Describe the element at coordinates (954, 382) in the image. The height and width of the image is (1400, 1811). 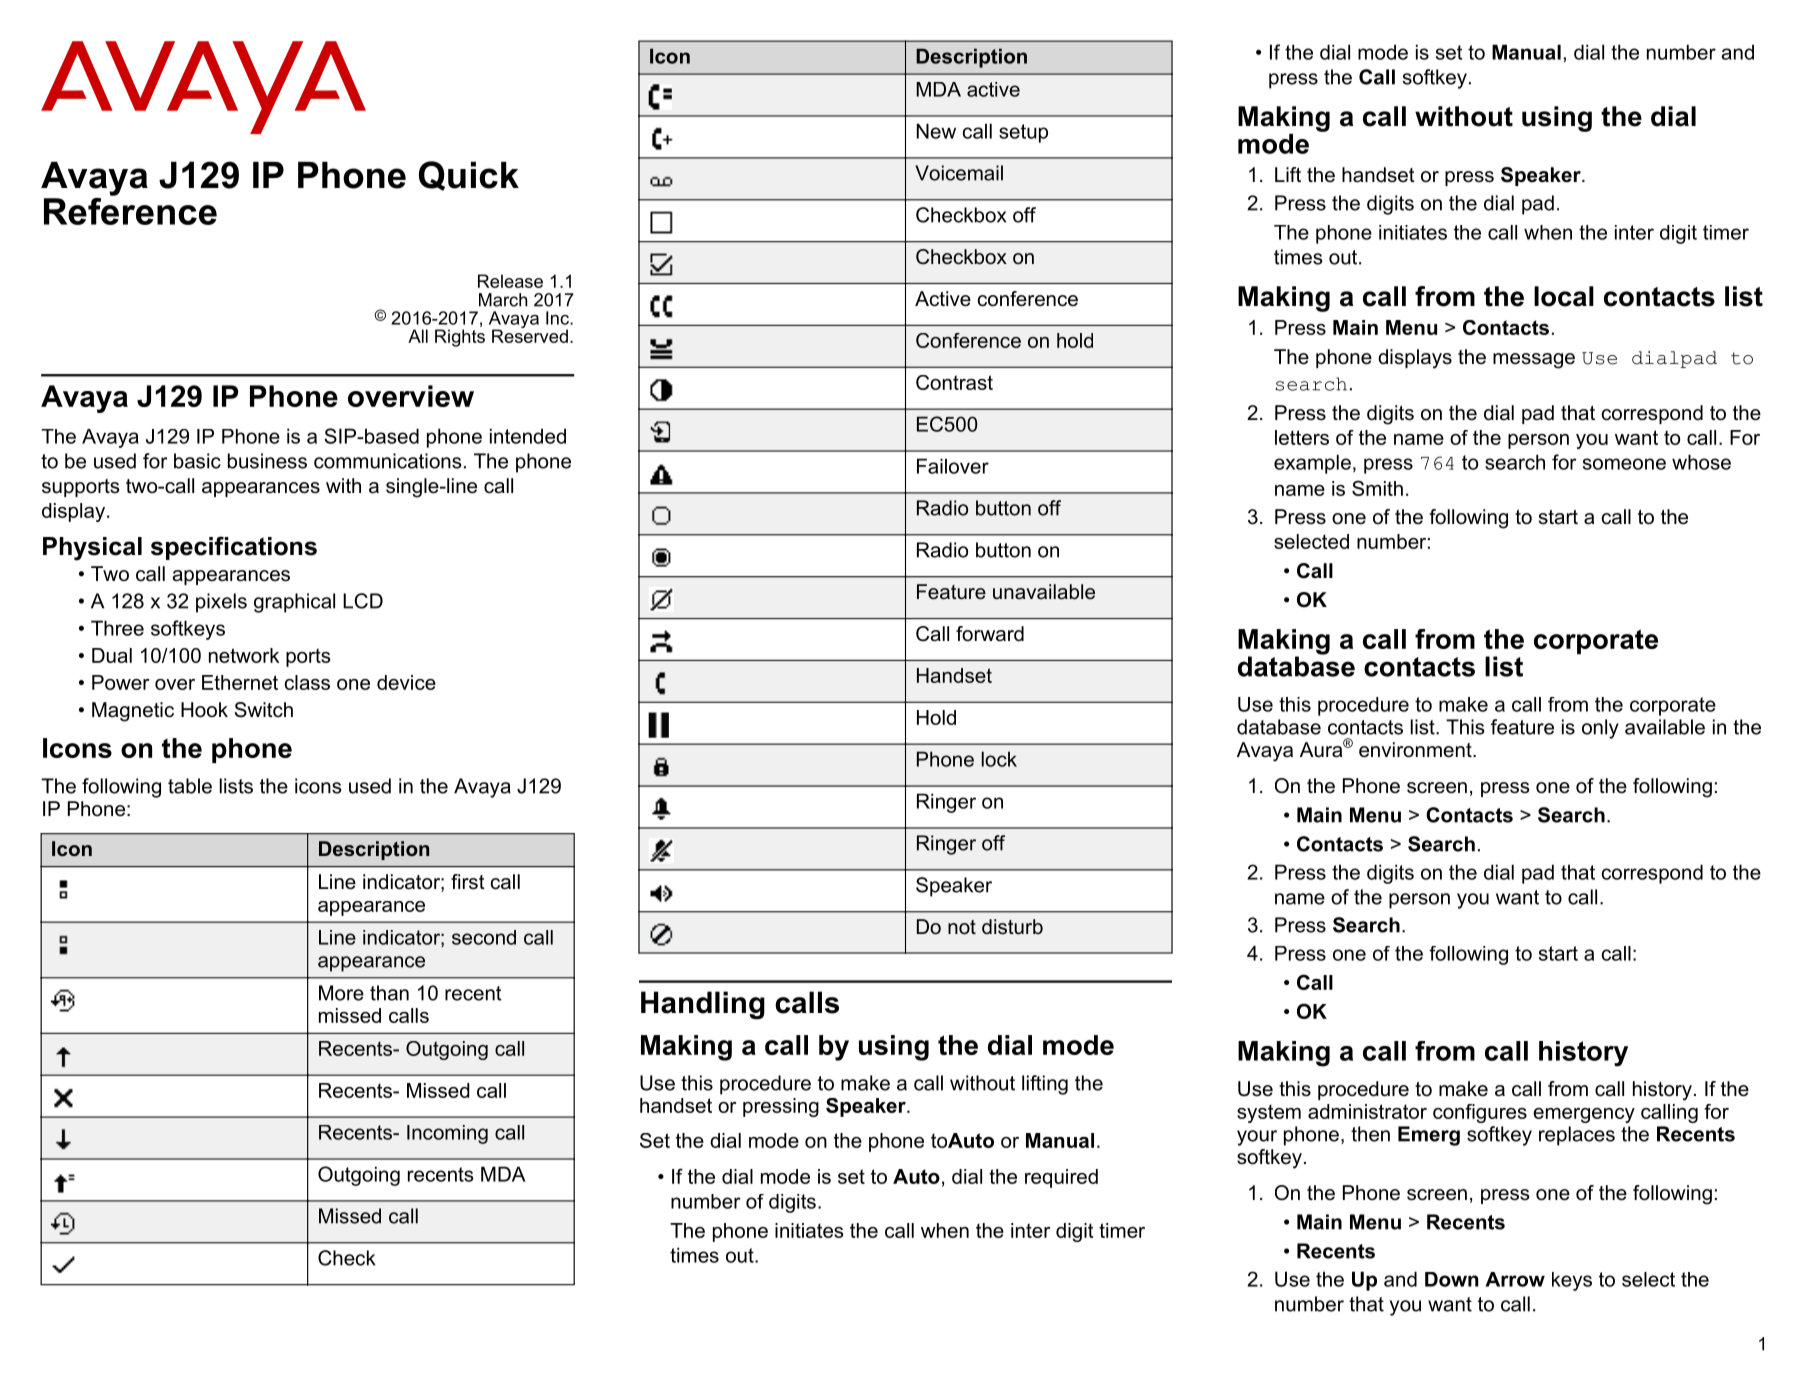
I see `Contrast` at that location.
